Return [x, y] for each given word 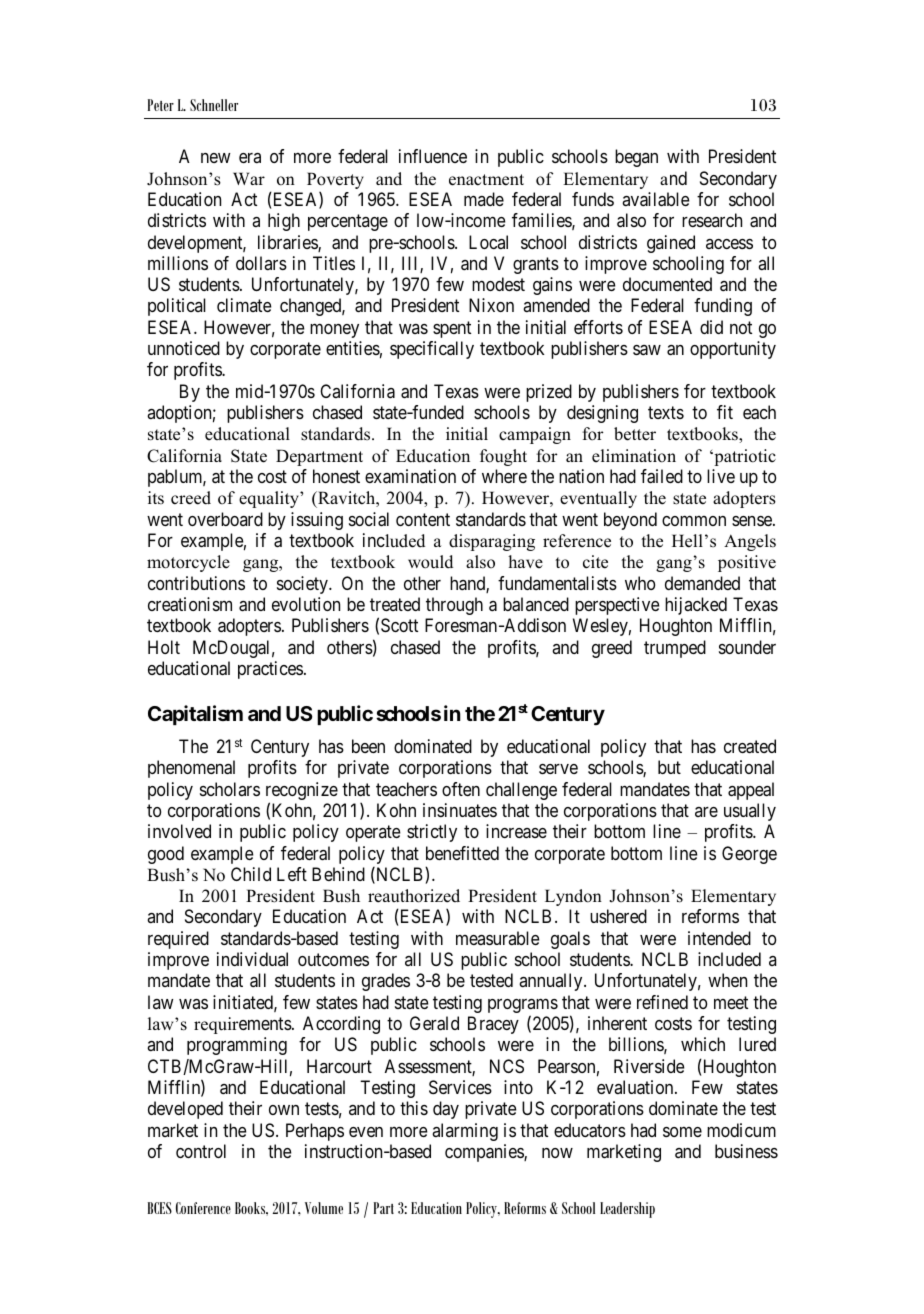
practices [270, 670]
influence [433, 156]
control [201, 1151]
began [636, 158]
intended [719, 938]
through [454, 606]
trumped [675, 649]
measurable [498, 938]
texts [666, 413]
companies [485, 1153]
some [682, 1132]
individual [252, 959]
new [215, 158]
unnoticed [184, 348]
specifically [432, 350]
